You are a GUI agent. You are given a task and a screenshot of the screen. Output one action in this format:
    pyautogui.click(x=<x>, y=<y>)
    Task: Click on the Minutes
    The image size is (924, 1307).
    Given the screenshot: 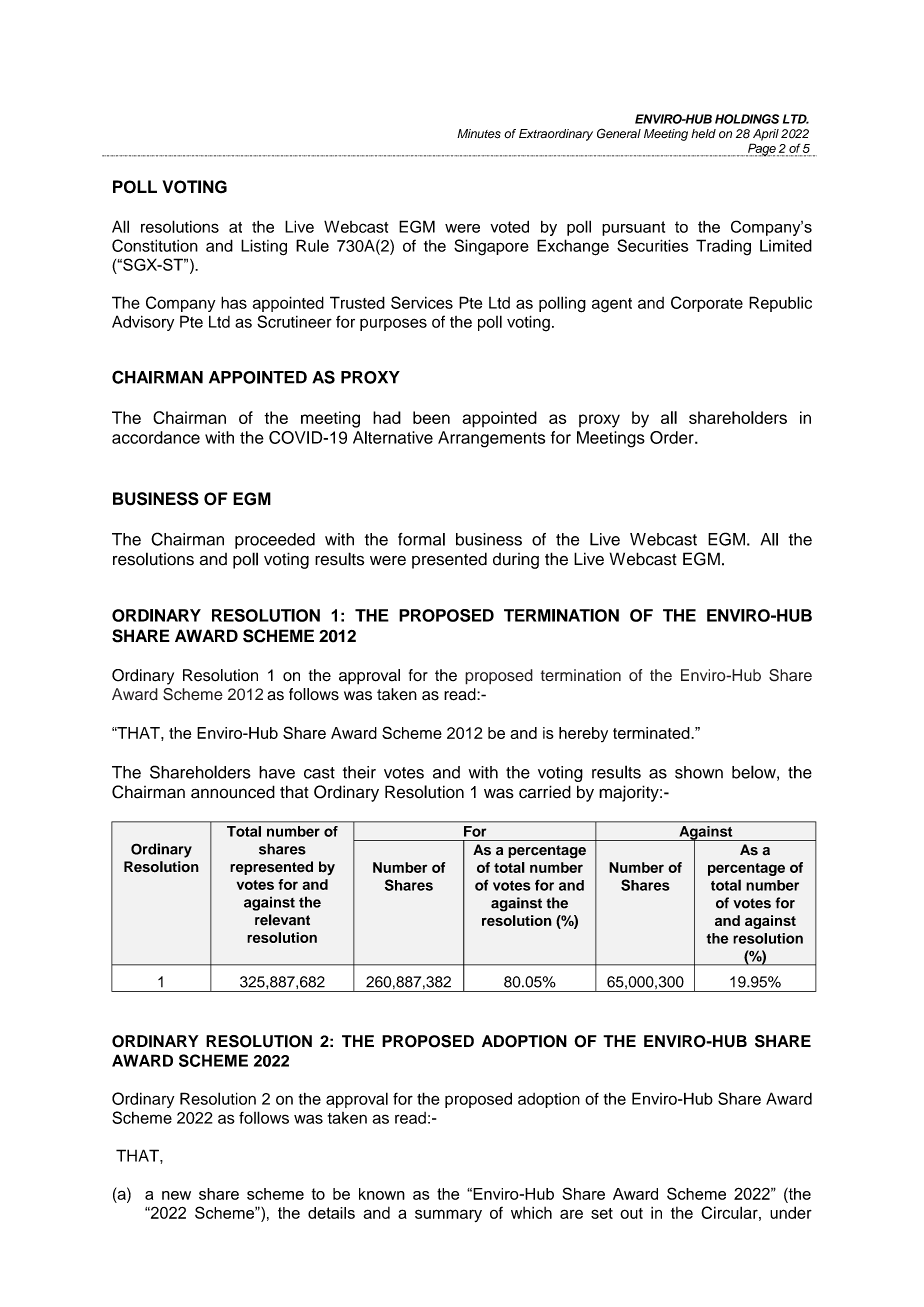 What is the action you would take?
    pyautogui.click(x=479, y=134)
